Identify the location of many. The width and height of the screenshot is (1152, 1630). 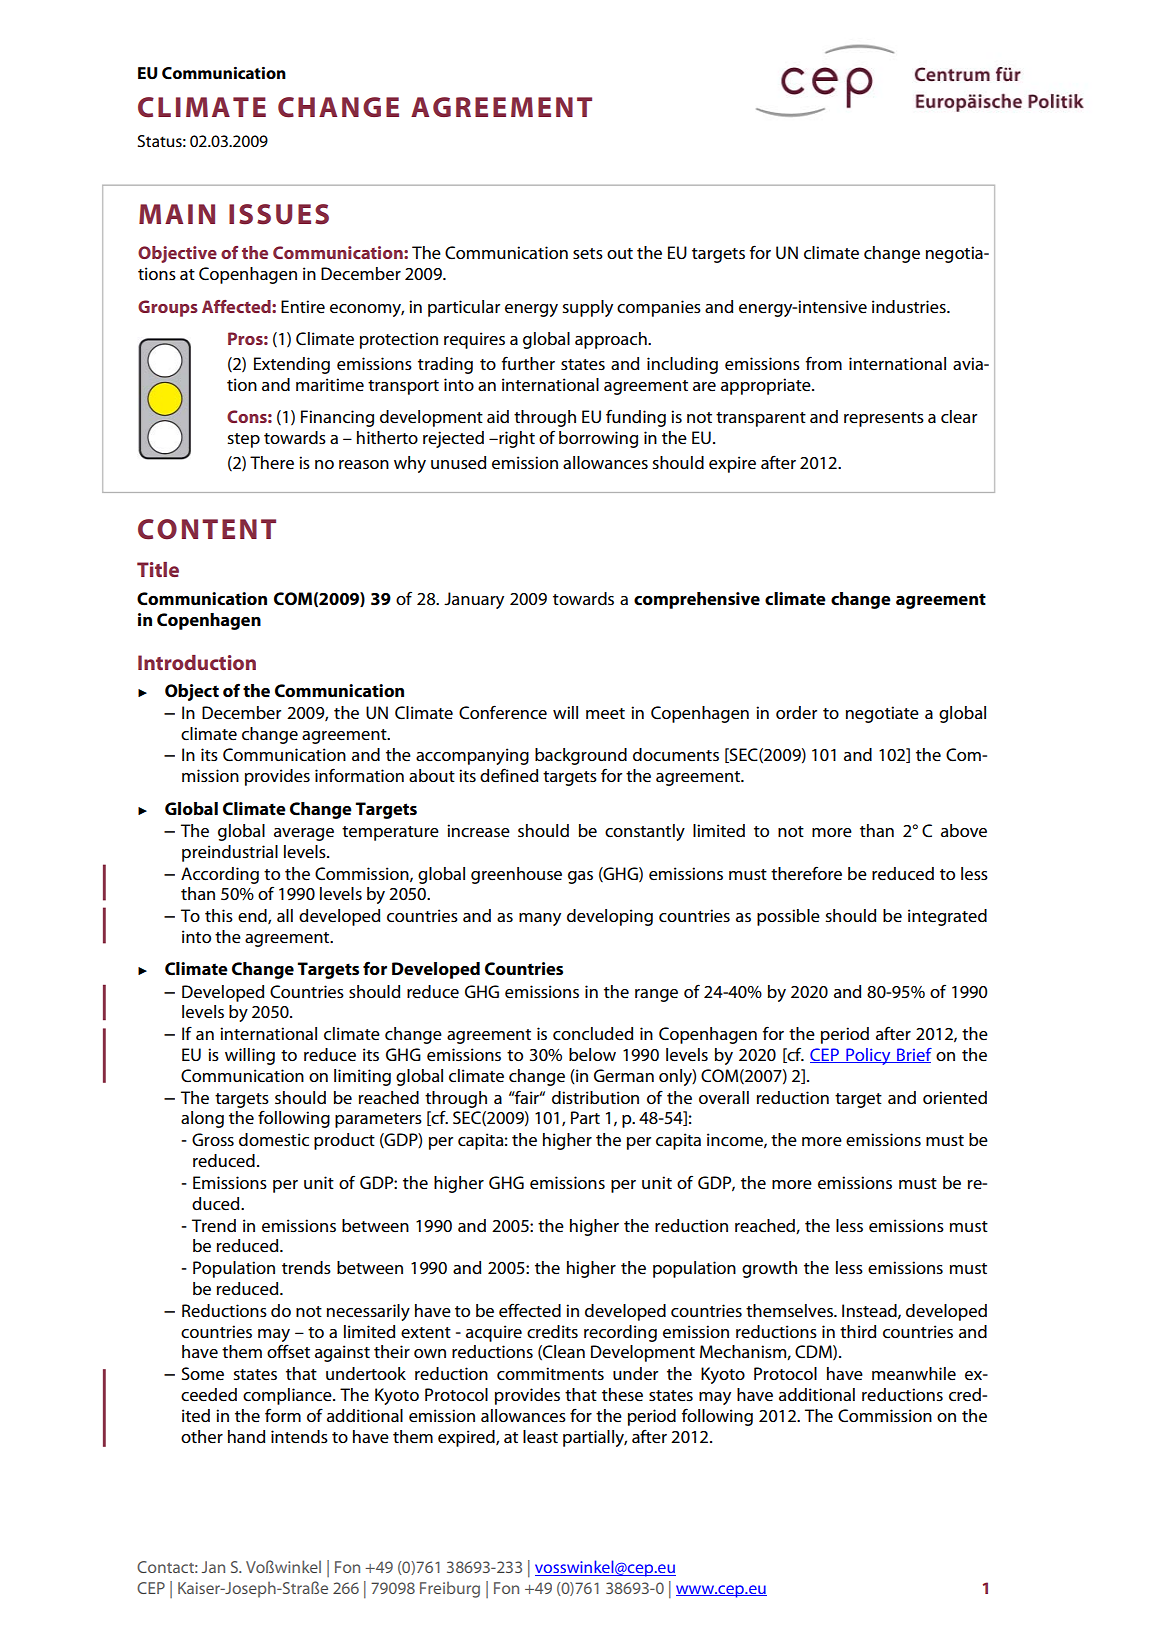
(540, 919).
